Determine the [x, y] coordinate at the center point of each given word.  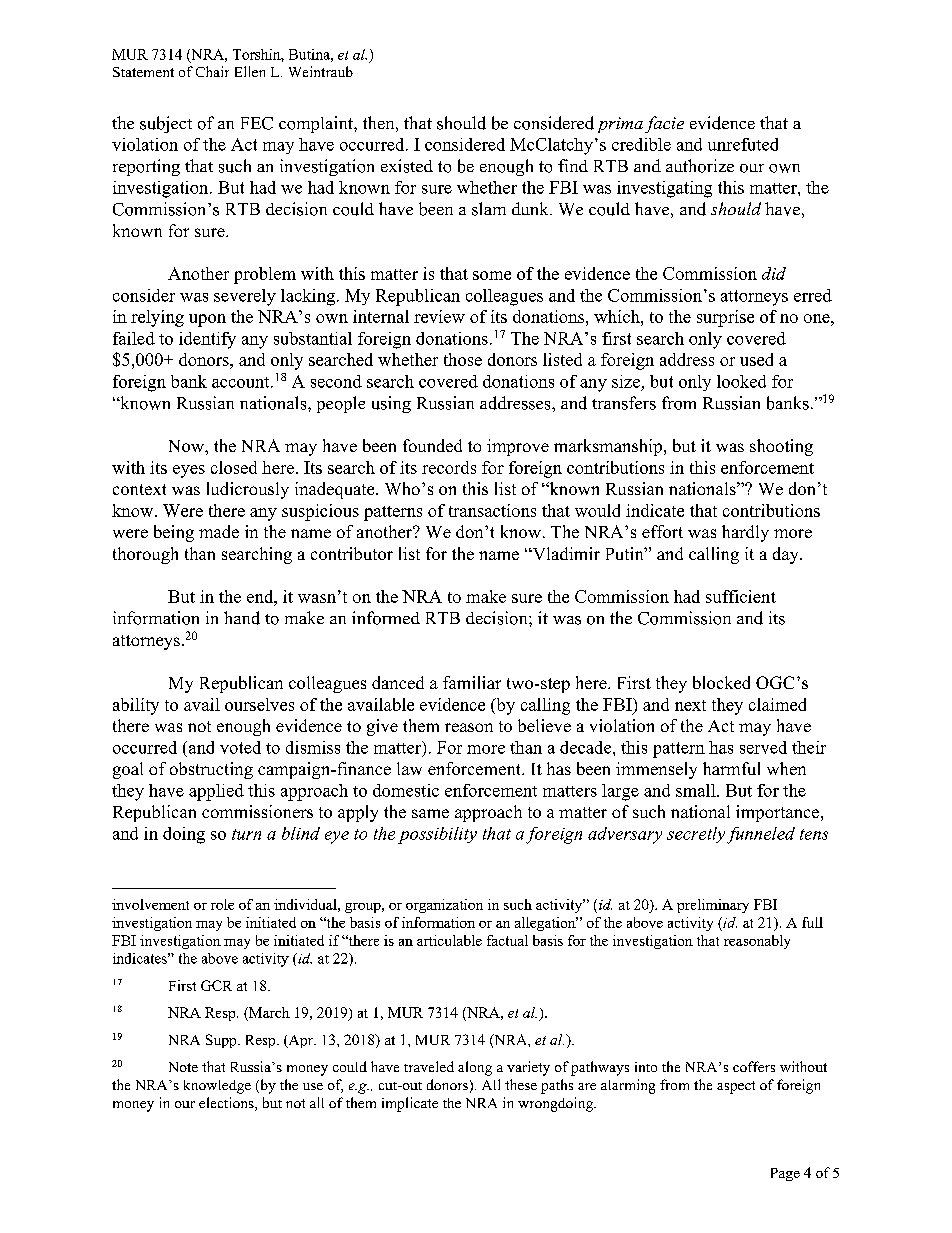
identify [207, 340]
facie [664, 124]
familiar [472, 682]
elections [227, 1104]
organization [444, 906]
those [463, 359]
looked [741, 381]
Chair [212, 71]
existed [407, 166]
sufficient [741, 596]
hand [242, 618]
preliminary [713, 906]
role [222, 904]
